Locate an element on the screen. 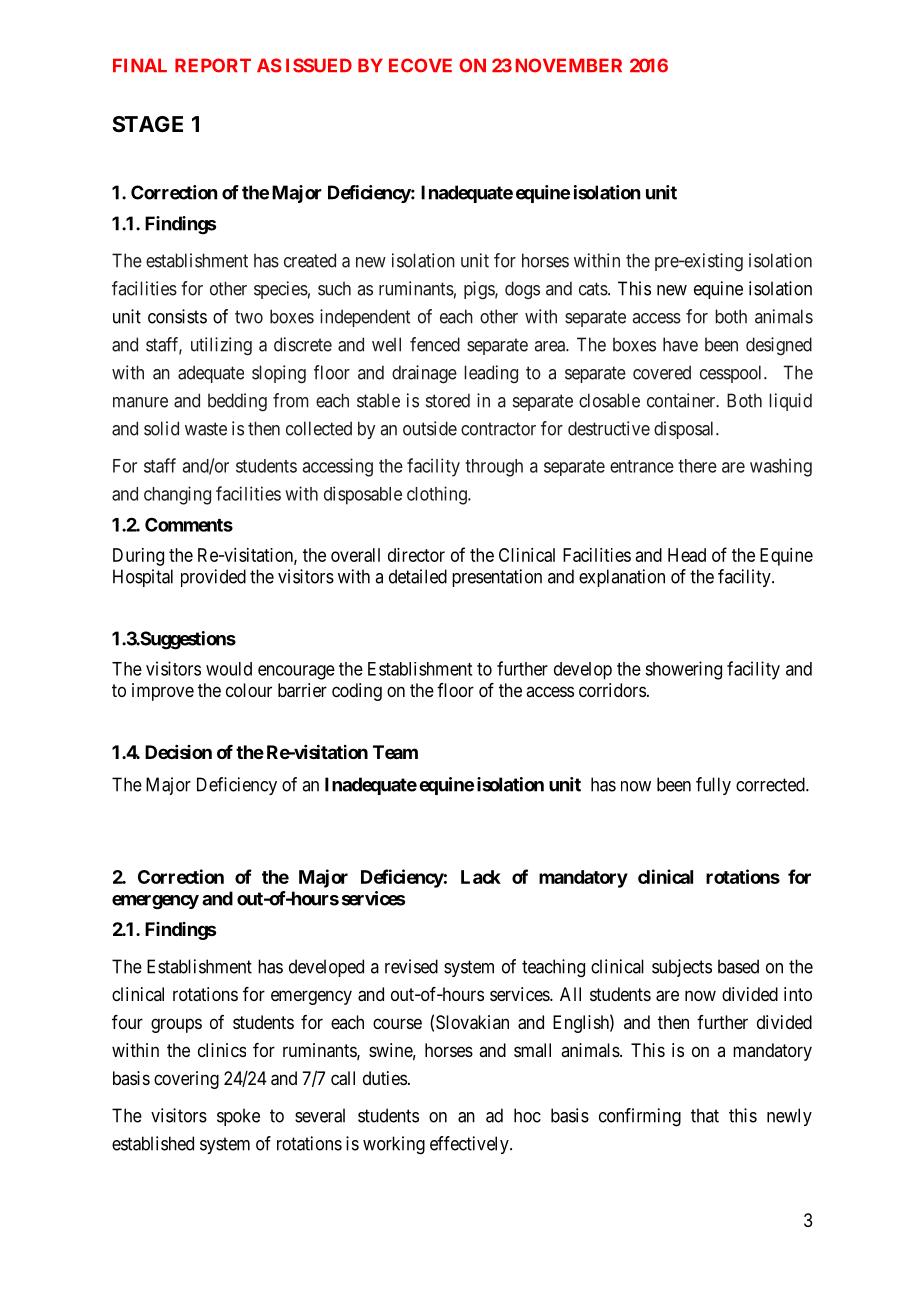  REPORT is located at coordinates (213, 65).
